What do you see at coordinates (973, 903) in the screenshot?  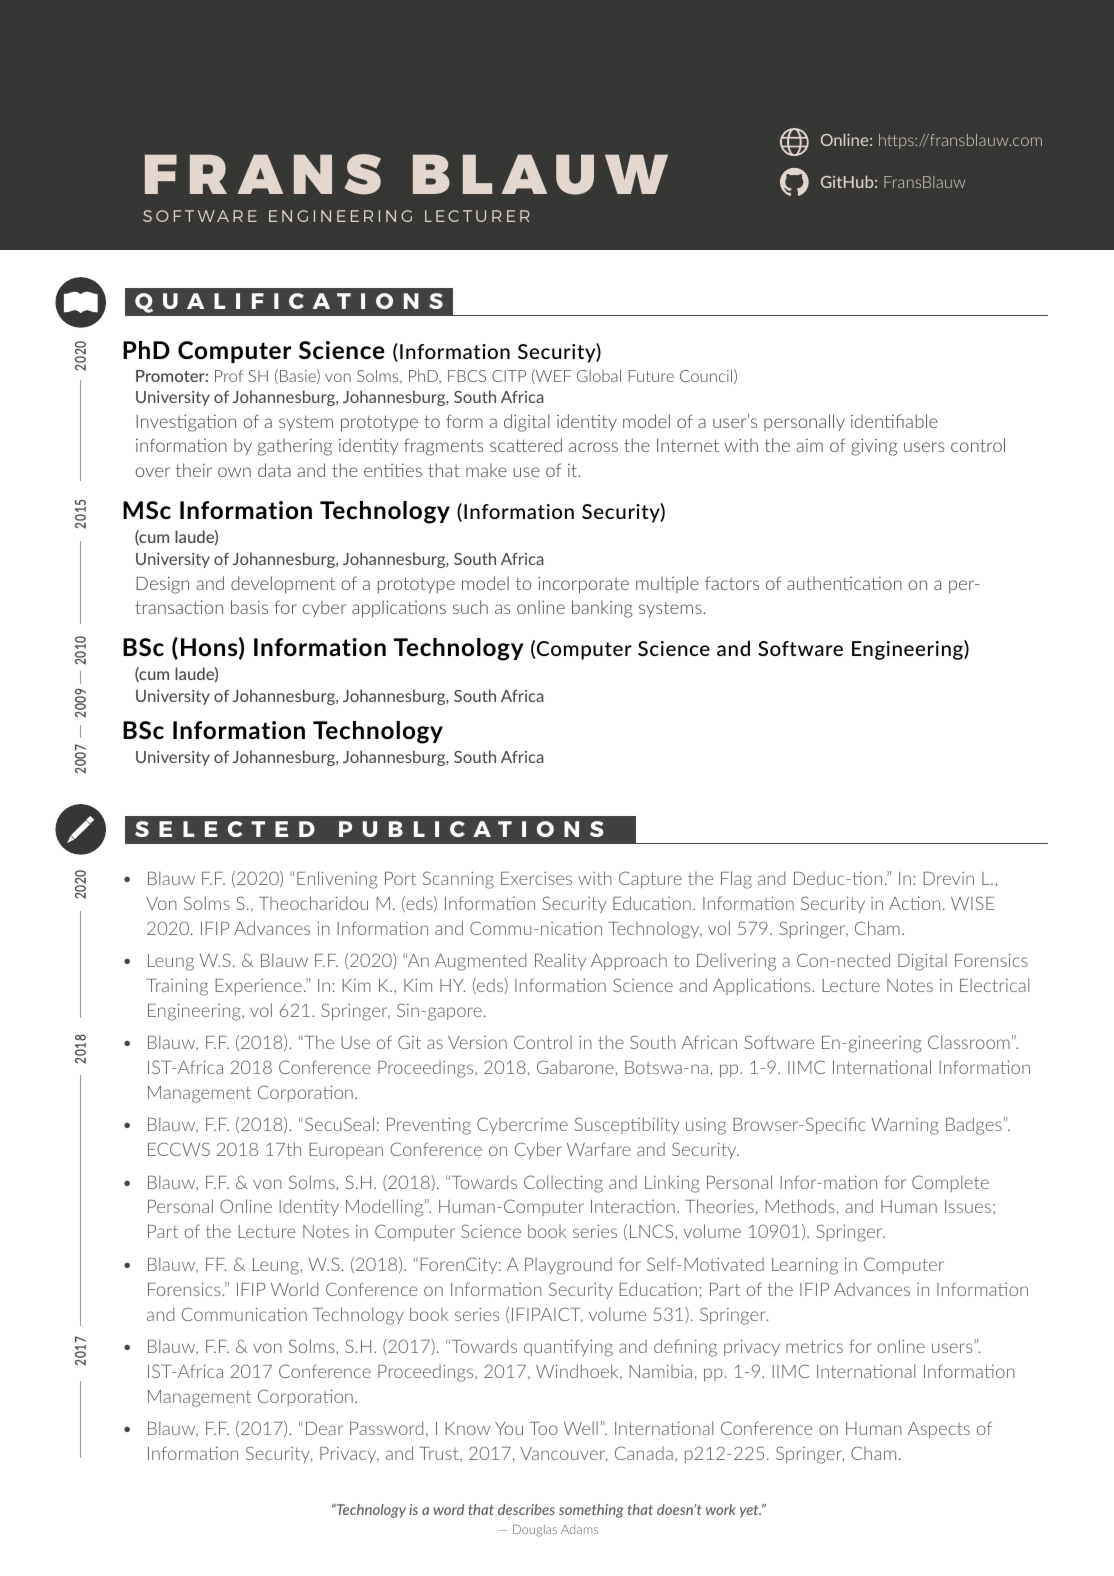 I see `WISE` at bounding box center [973, 903].
